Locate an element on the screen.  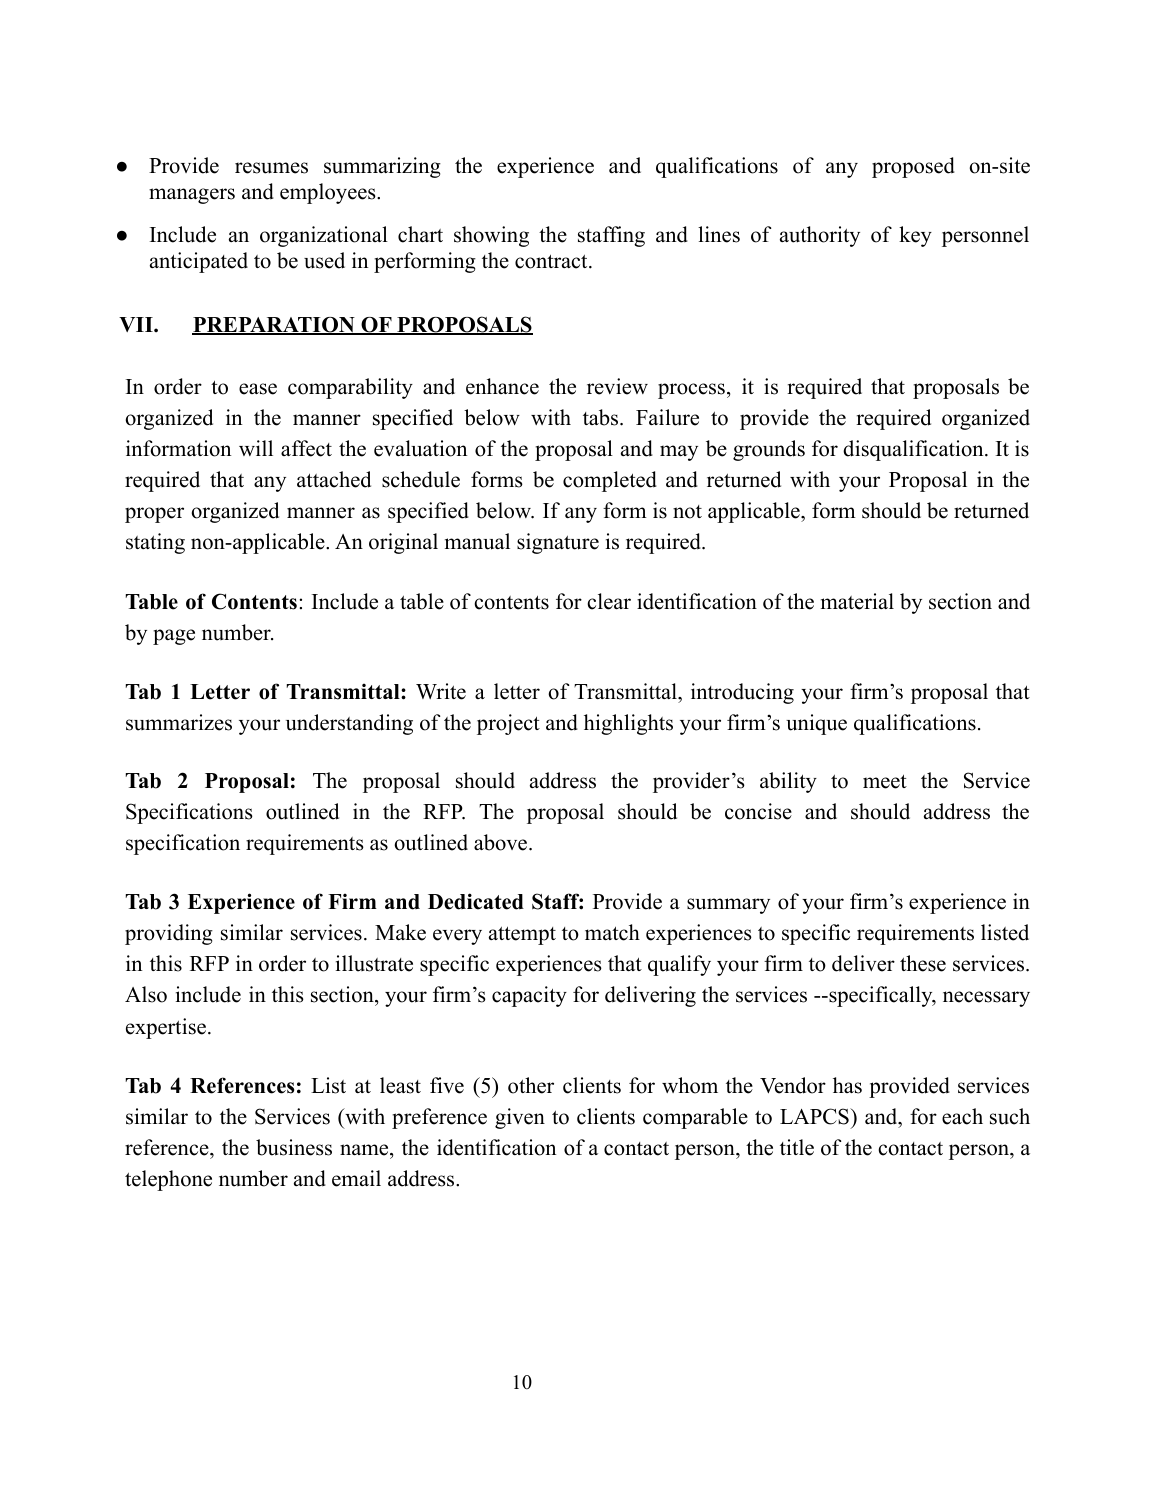
disqualification is located at coordinates (914, 450).
